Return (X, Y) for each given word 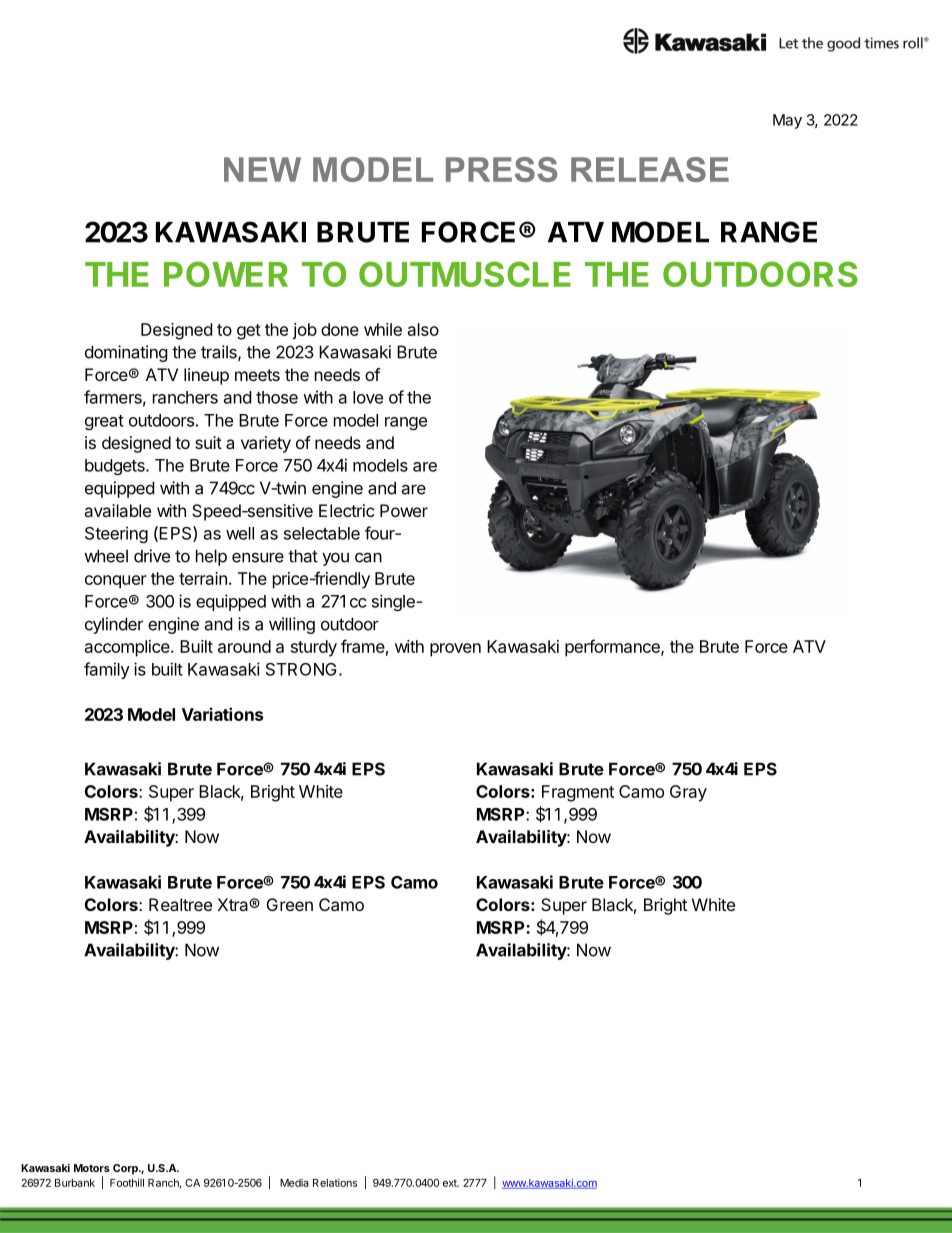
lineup (206, 376)
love (368, 397)
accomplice (128, 648)
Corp (126, 1169)
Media (294, 1183)
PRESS (501, 169)
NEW (262, 169)
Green (290, 904)
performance (613, 648)
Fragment (578, 793)
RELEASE (650, 169)
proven (455, 650)
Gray (688, 793)
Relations (335, 1182)
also (423, 329)
